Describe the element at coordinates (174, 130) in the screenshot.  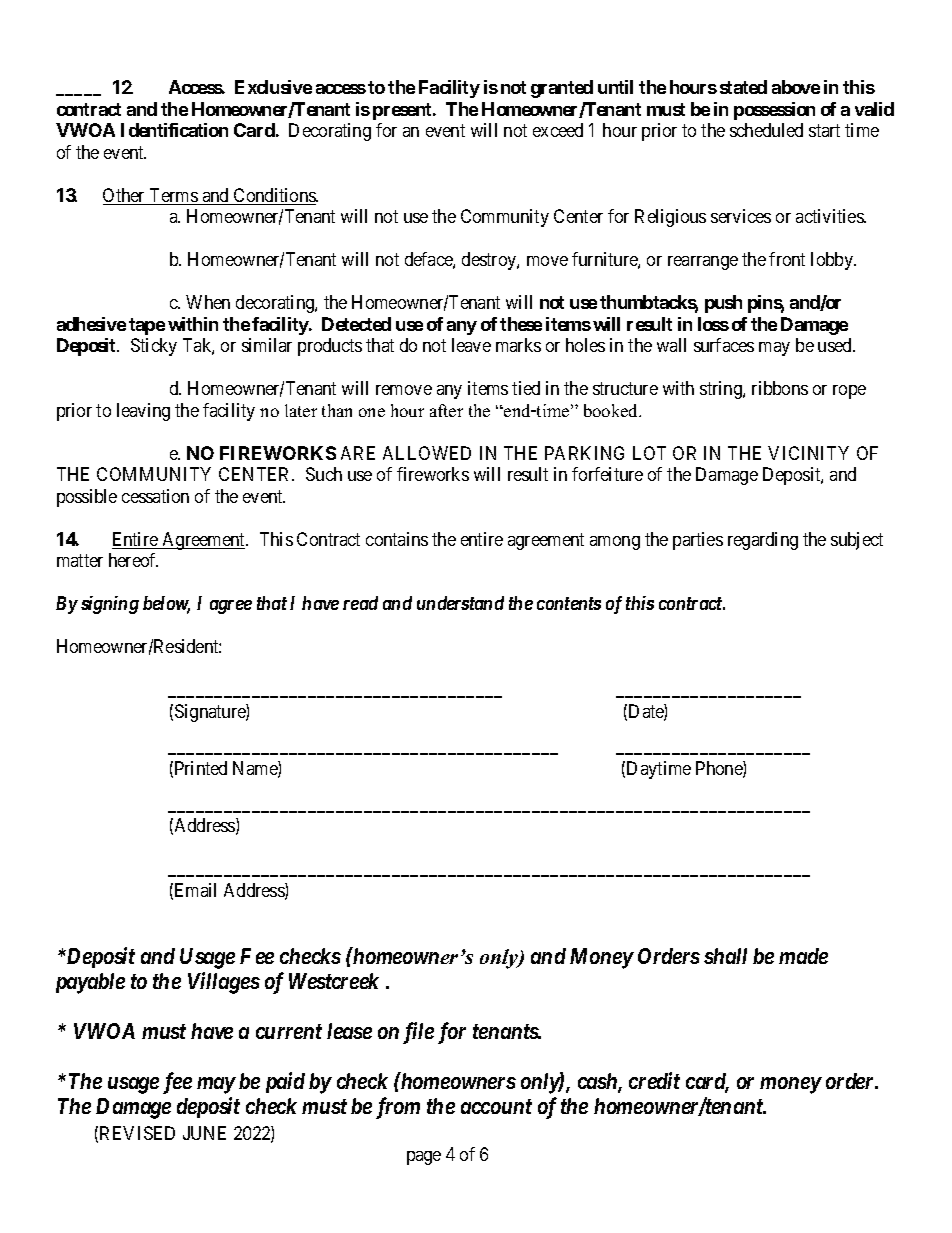
I see `Identification` at that location.
